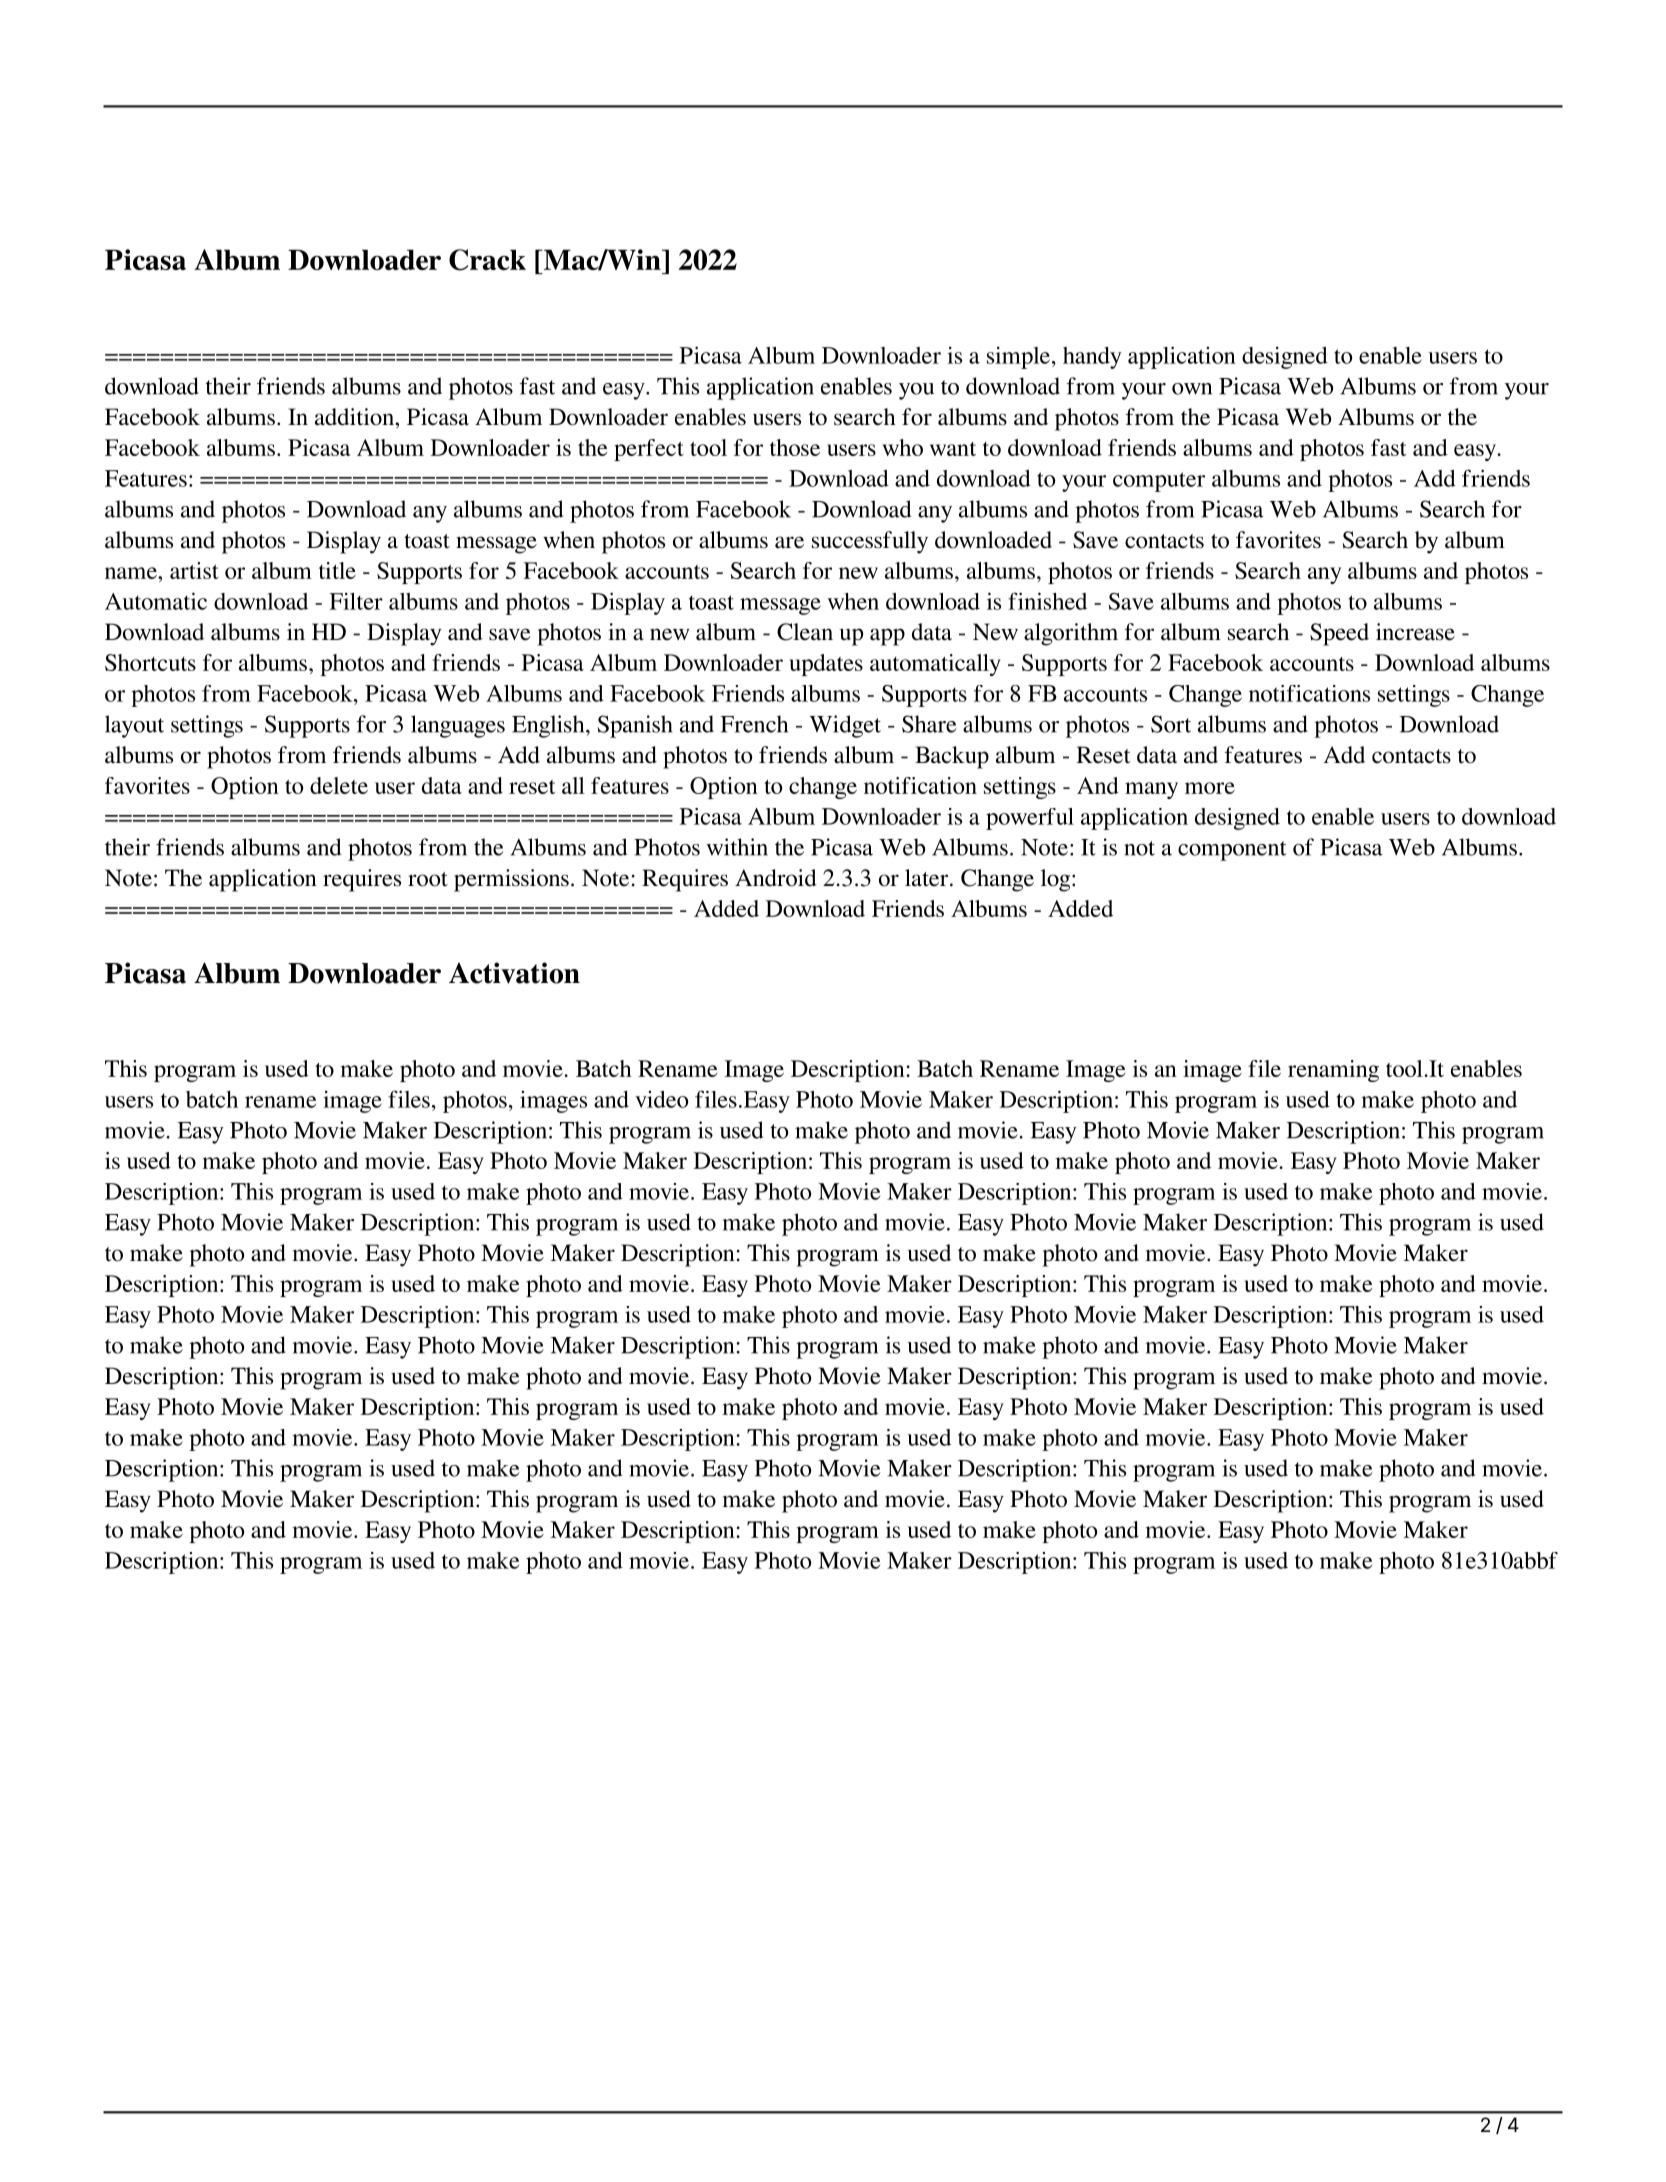 Image resolution: width=1666 pixels, height=2182 pixels. Describe the element at coordinates (1232, 851) in the image. I see `component` at that location.
